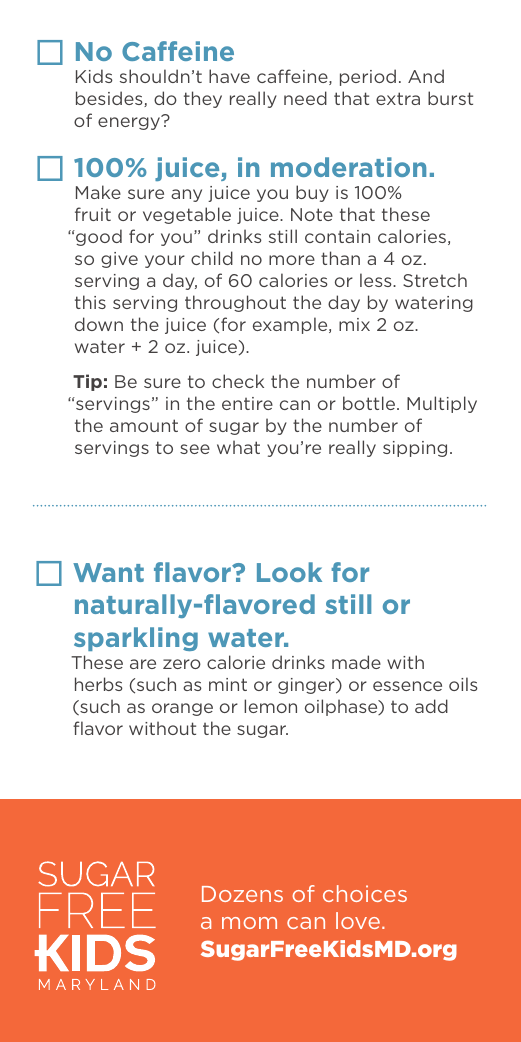 This document has width=521, height=1042. What do you see at coordinates (242, 894) in the document?
I see `Dozens` at bounding box center [242, 894].
